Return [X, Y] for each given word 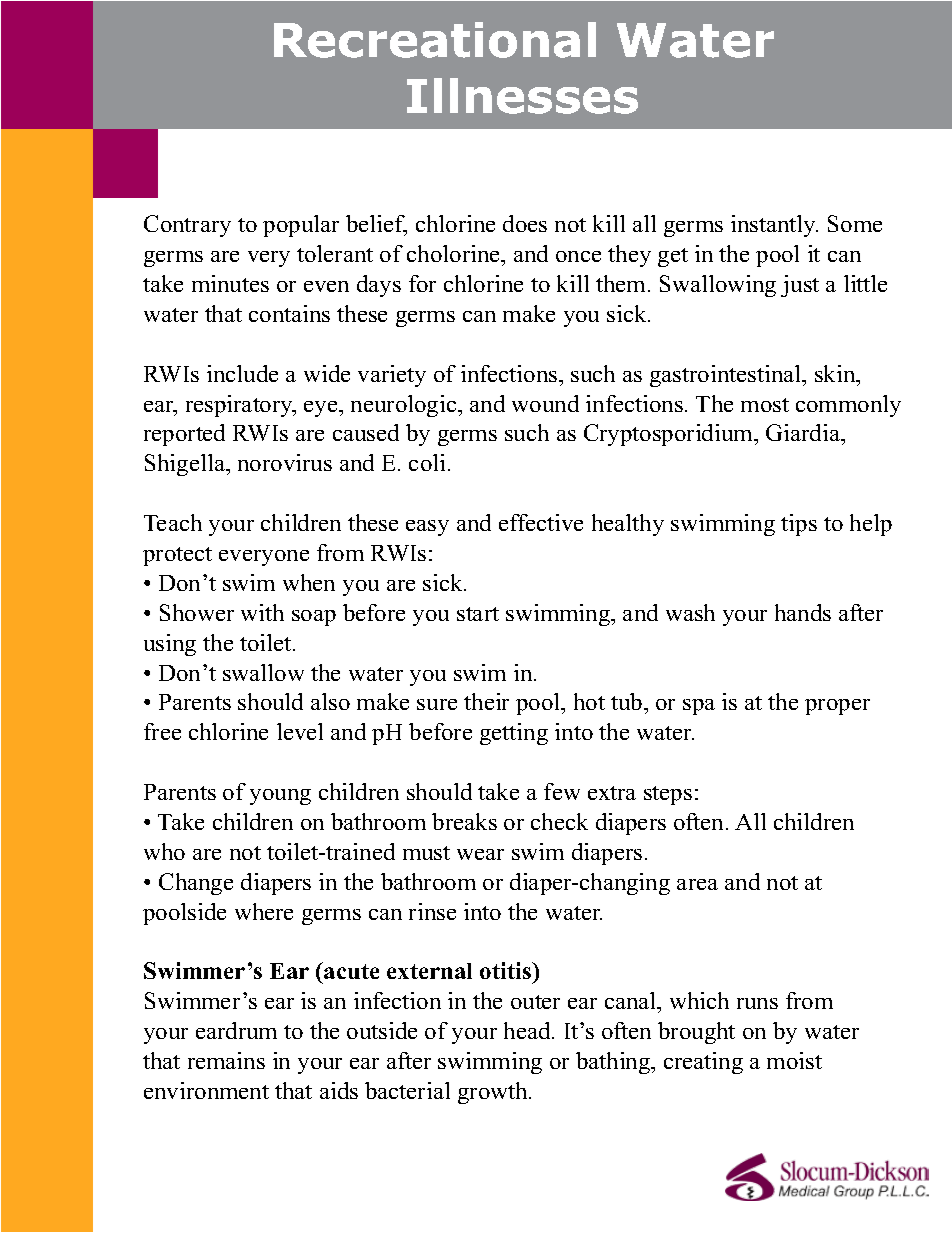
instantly [774, 226]
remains [226, 1060]
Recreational [435, 40]
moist [794, 1060]
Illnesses [522, 96]
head [528, 1030]
